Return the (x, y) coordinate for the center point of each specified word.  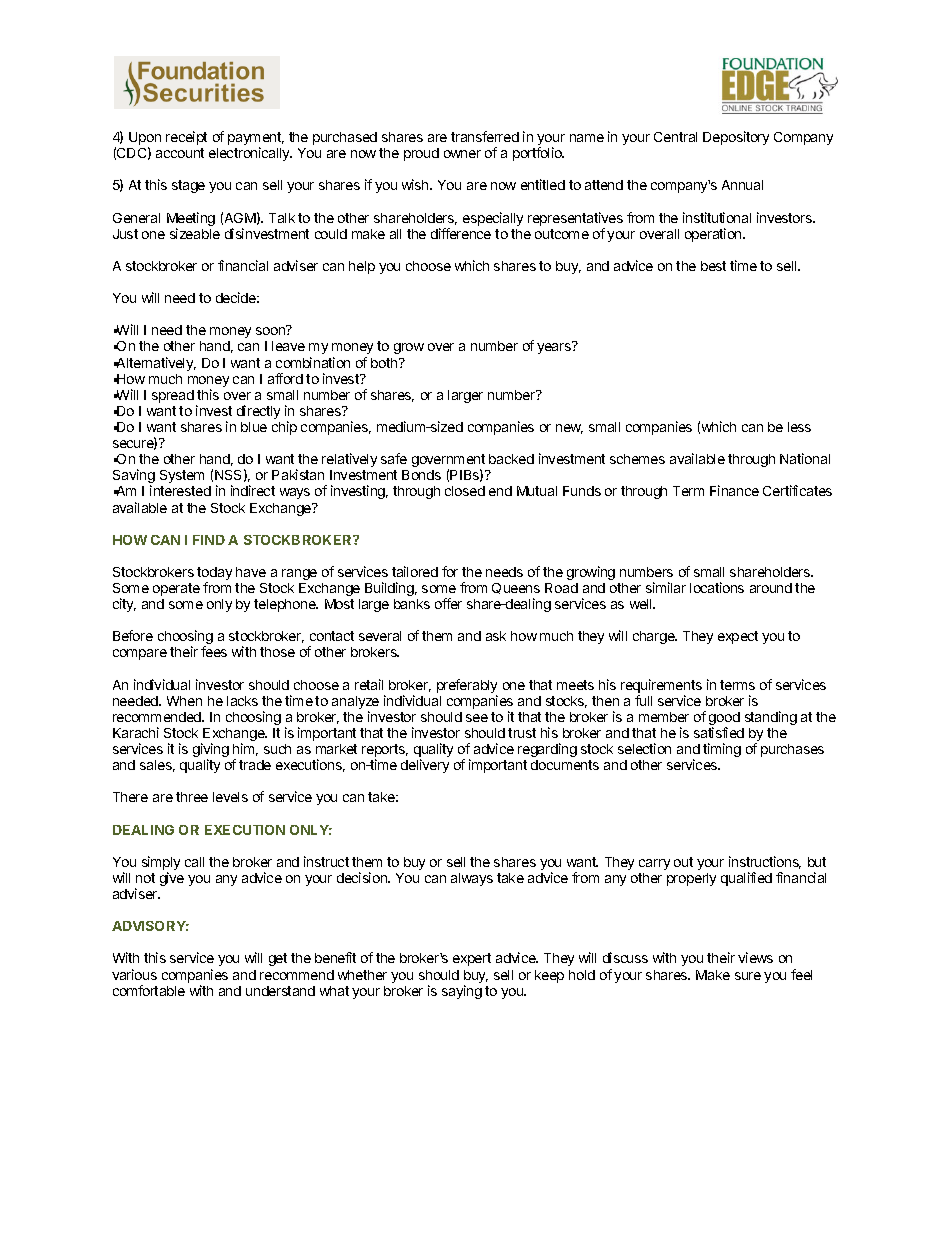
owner (462, 154)
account (180, 153)
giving (211, 751)
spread (173, 396)
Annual (742, 185)
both (385, 363)
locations (717, 587)
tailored (415, 571)
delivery (425, 766)
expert (472, 959)
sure (748, 976)
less (799, 427)
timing (722, 750)
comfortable (149, 990)
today (214, 575)
